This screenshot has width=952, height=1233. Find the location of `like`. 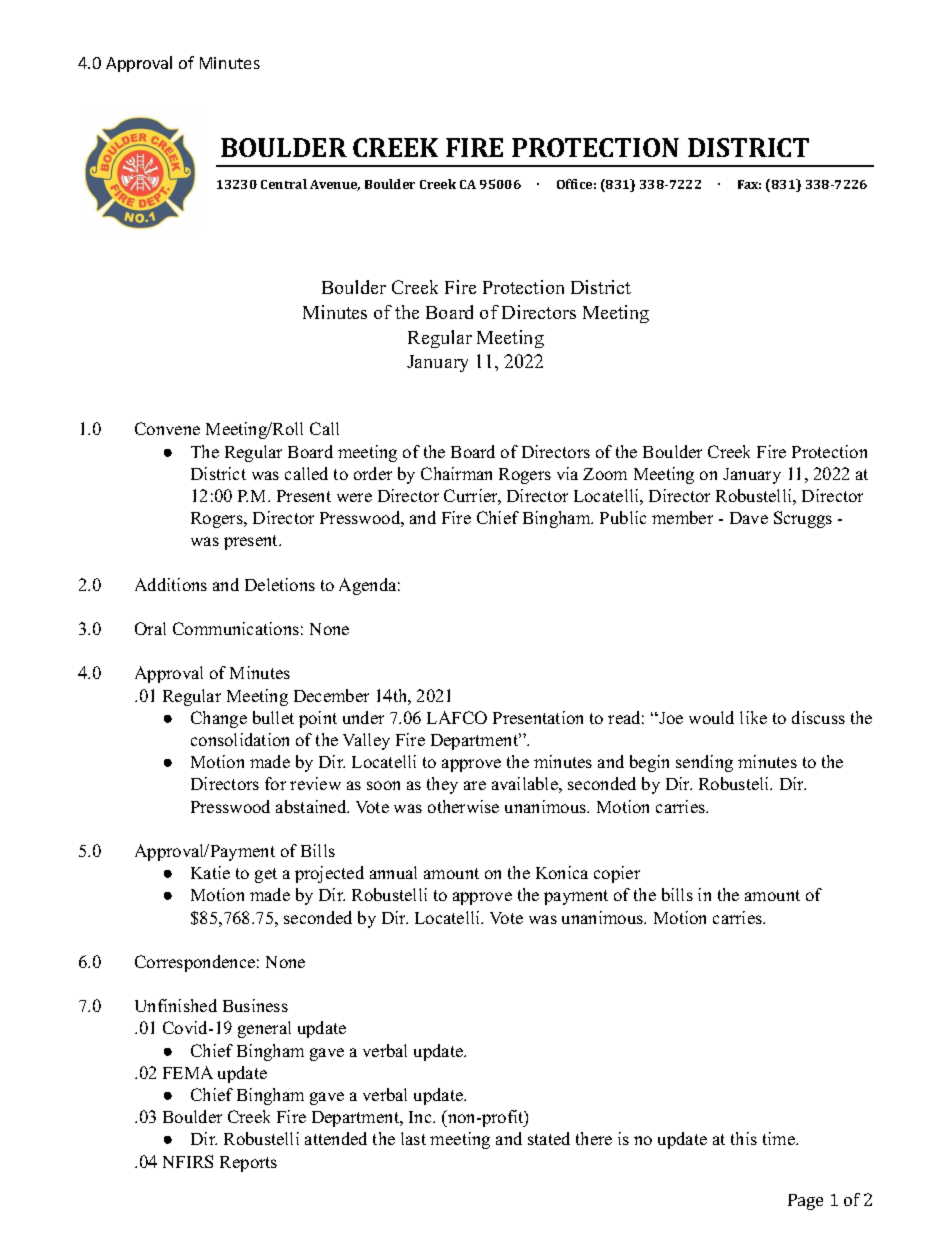

like is located at coordinates (753, 717).
